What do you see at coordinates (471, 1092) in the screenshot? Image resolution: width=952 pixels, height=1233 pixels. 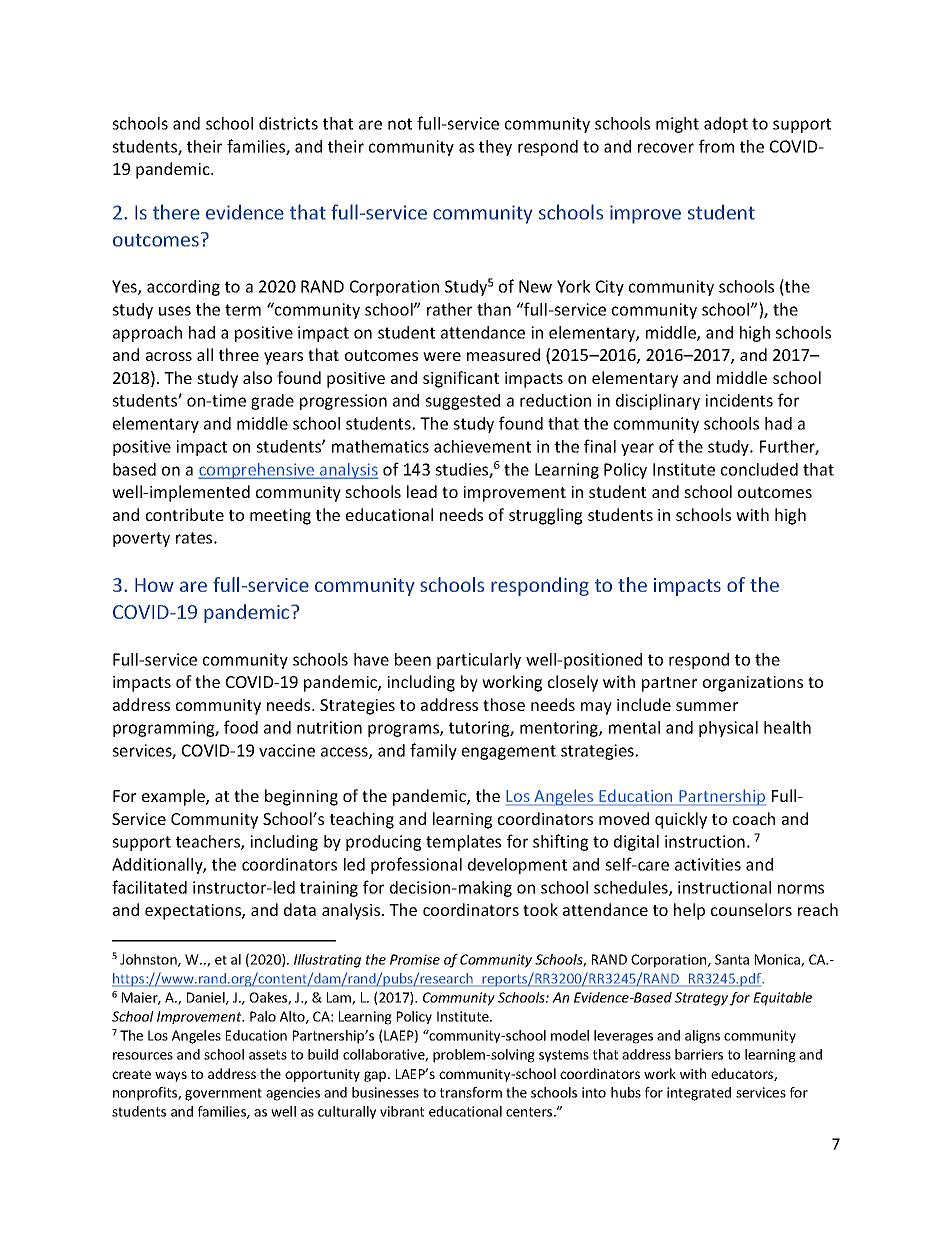 I see `transform` at bounding box center [471, 1092].
